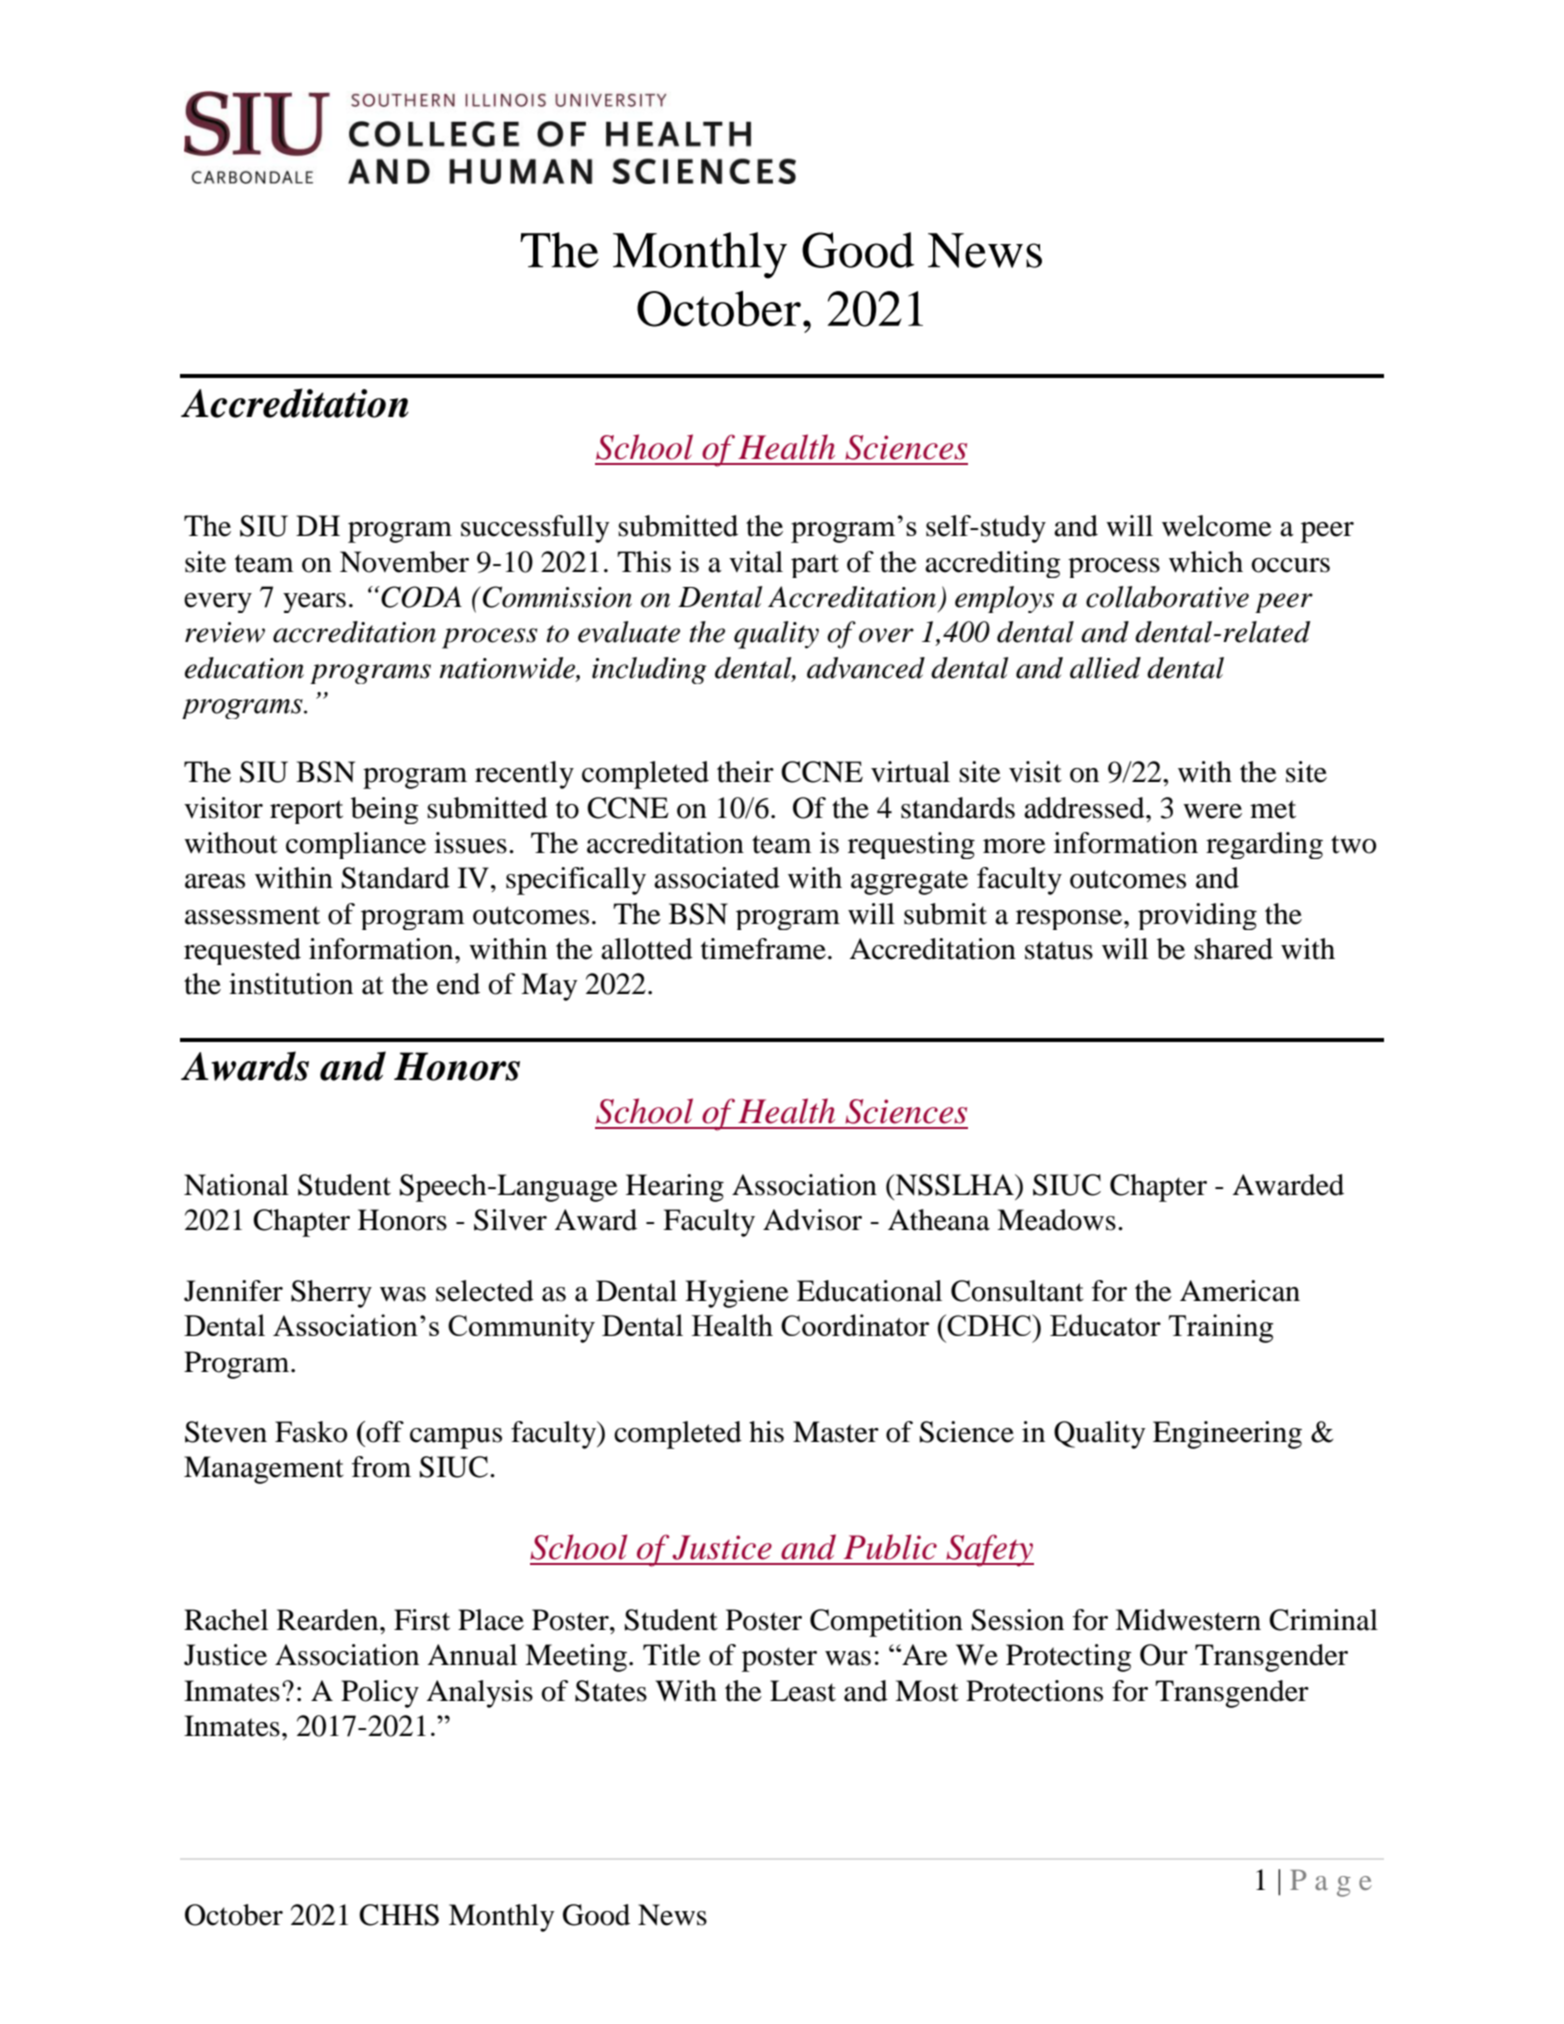 Image resolution: width=1564 pixels, height=2024 pixels. I want to click on November, so click(404, 562).
